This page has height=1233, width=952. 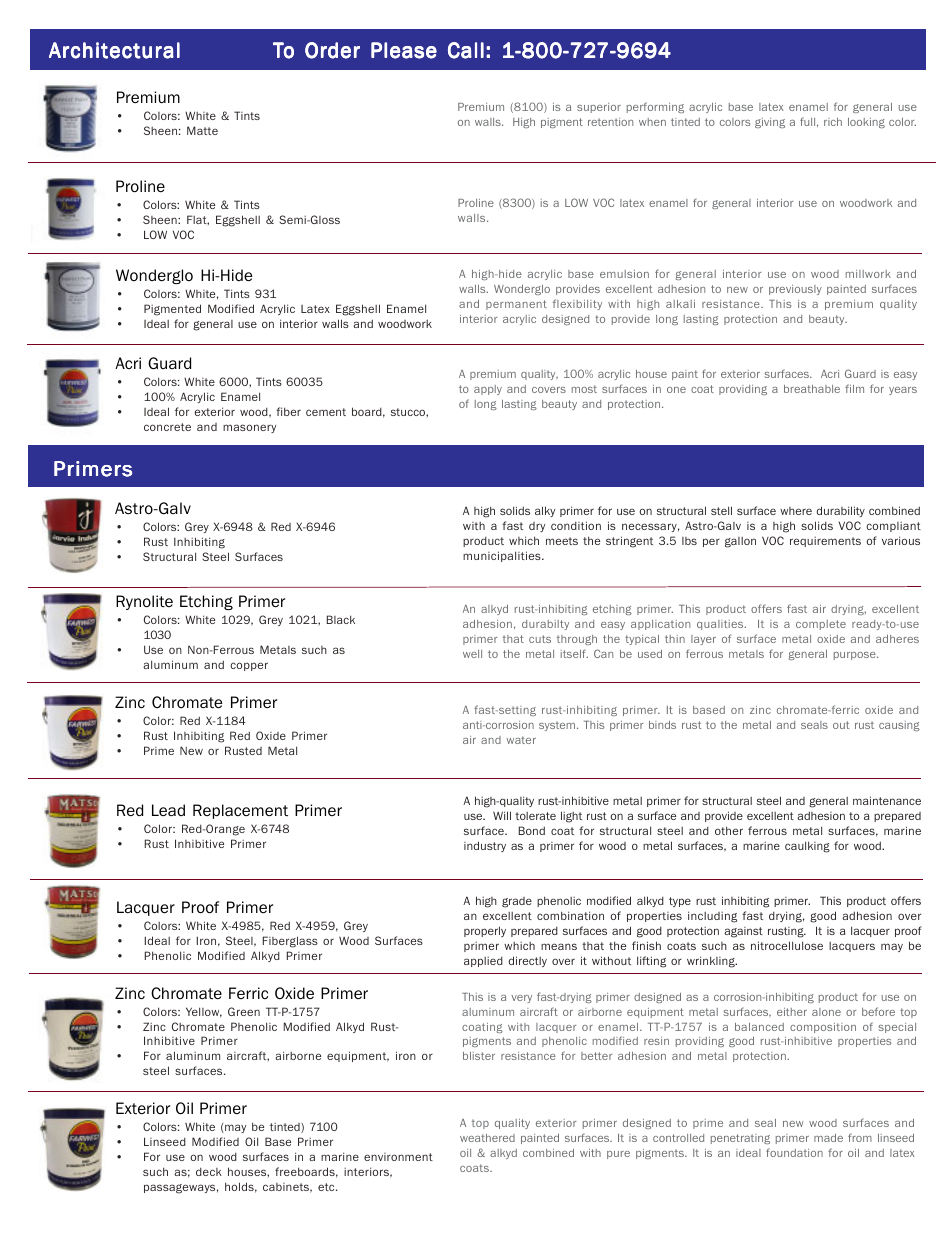 I want to click on Matte, so click(x=202, y=130).
